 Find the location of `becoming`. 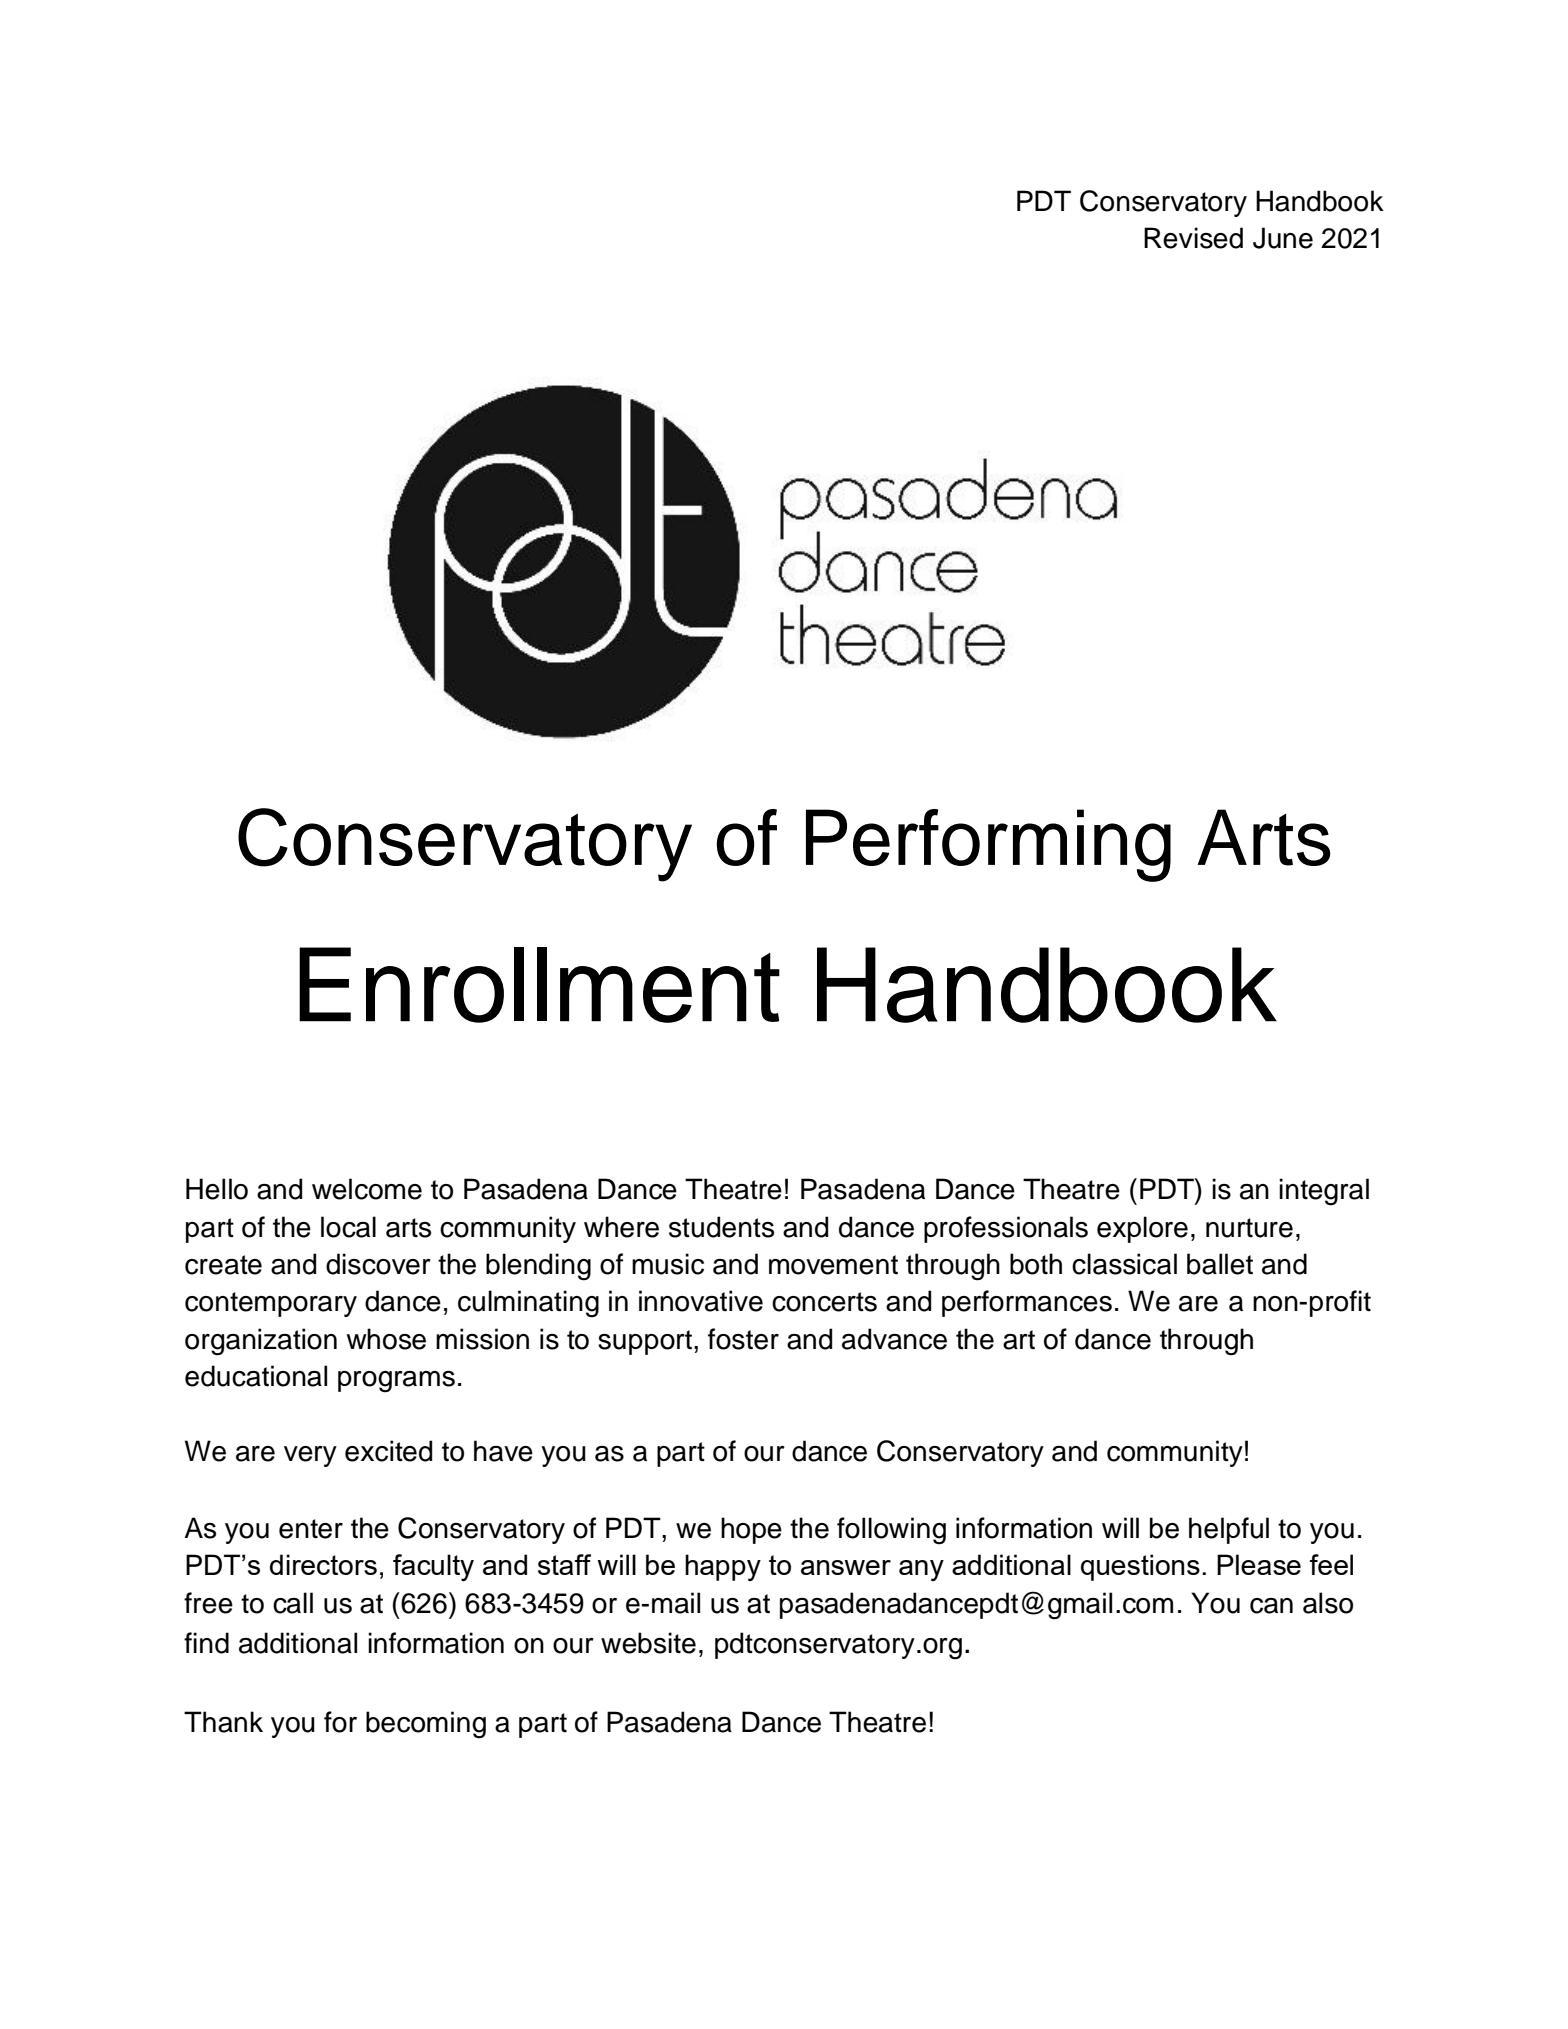

becoming is located at coordinates (426, 1725).
